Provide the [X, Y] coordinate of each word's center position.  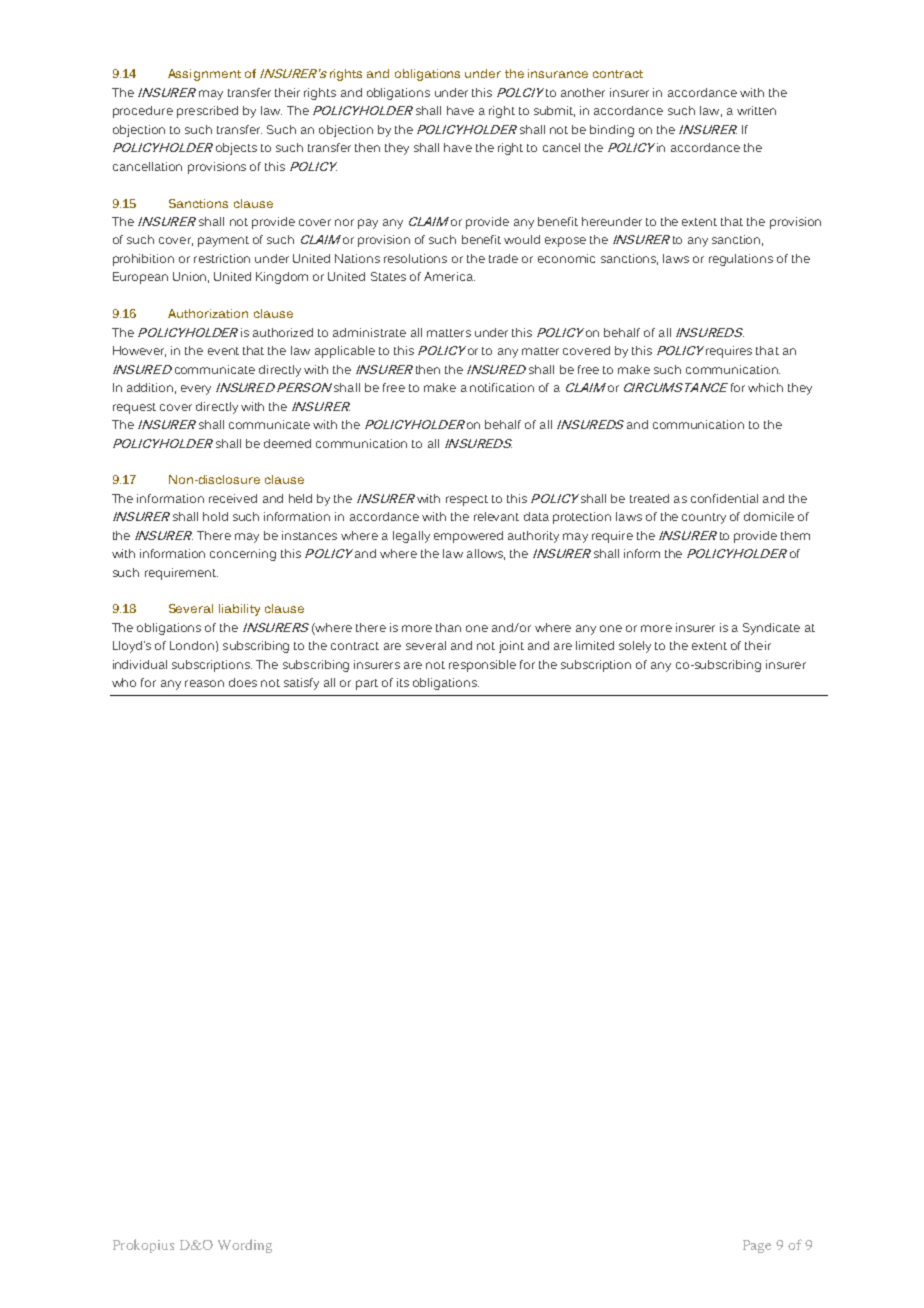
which [765, 387]
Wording [245, 1246]
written [756, 110]
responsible [482, 666]
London [192, 645]
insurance [558, 73]
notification [502, 387]
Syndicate [771, 629]
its [403, 682]
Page [757, 1246]
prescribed [207, 112]
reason [204, 683]
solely [635, 647]
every [196, 390]
